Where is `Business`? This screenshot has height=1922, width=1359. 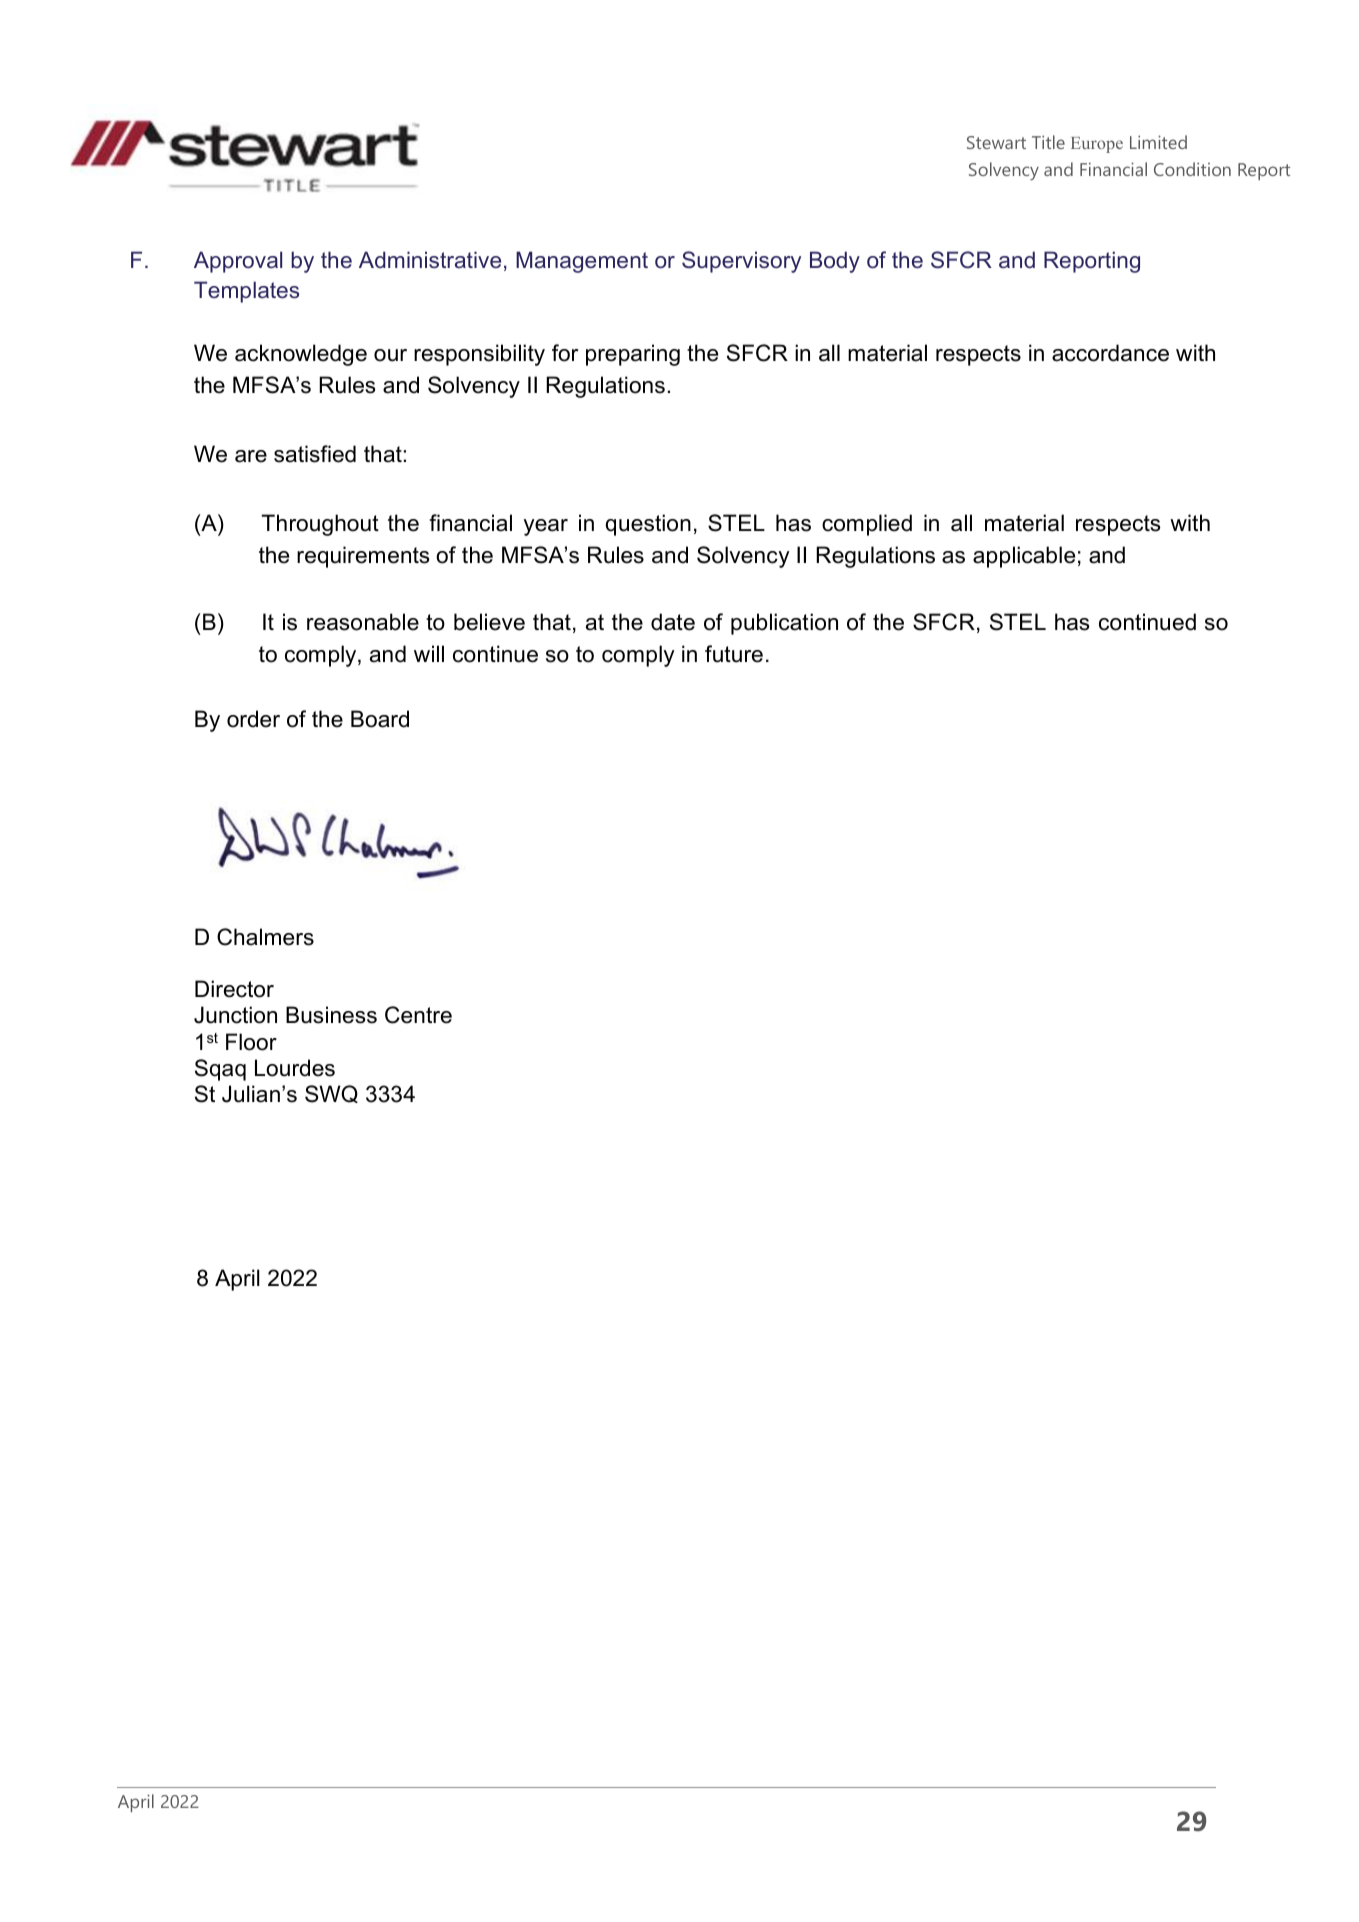 Business is located at coordinates (331, 1015).
